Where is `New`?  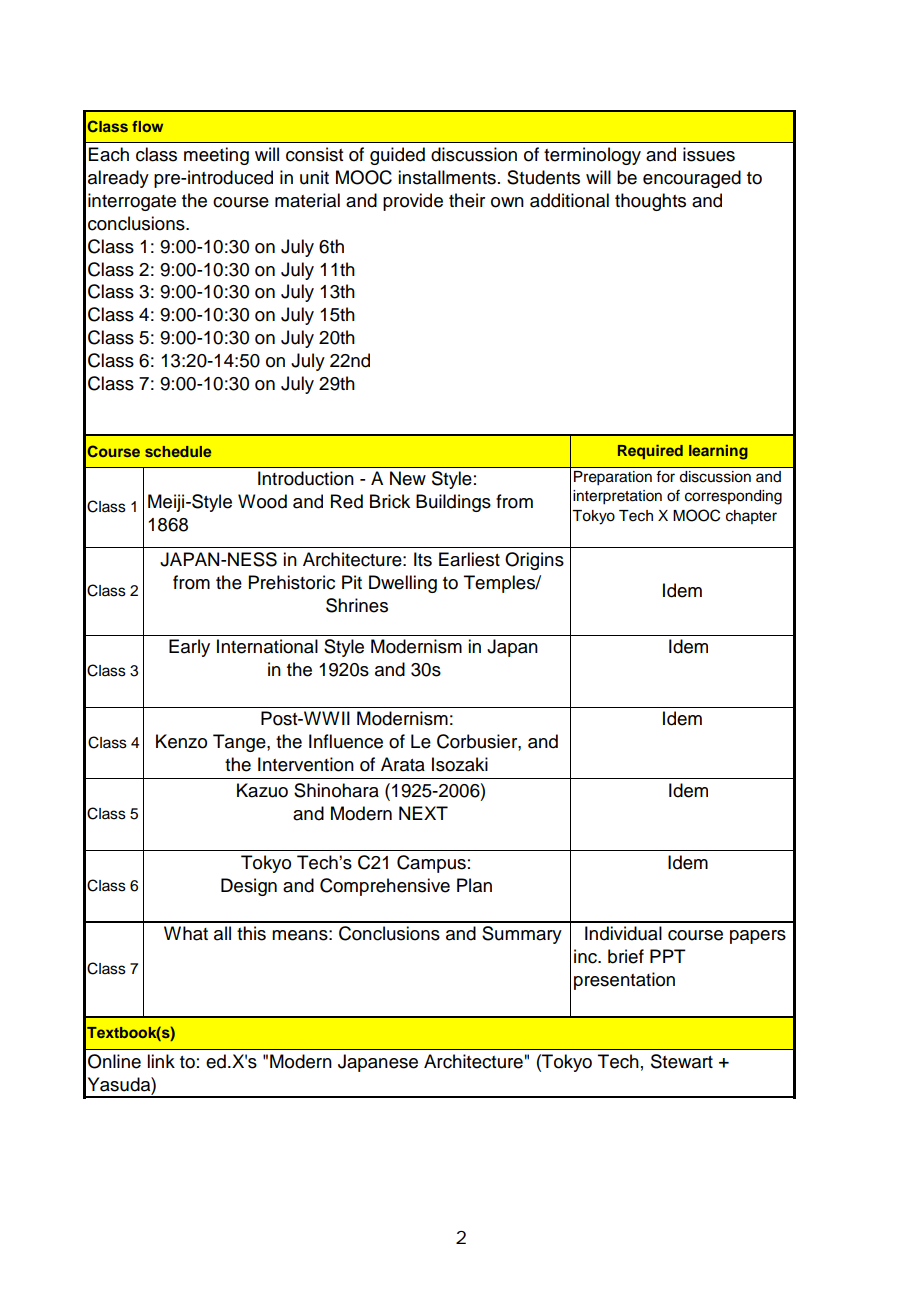
New is located at coordinates (408, 478).
